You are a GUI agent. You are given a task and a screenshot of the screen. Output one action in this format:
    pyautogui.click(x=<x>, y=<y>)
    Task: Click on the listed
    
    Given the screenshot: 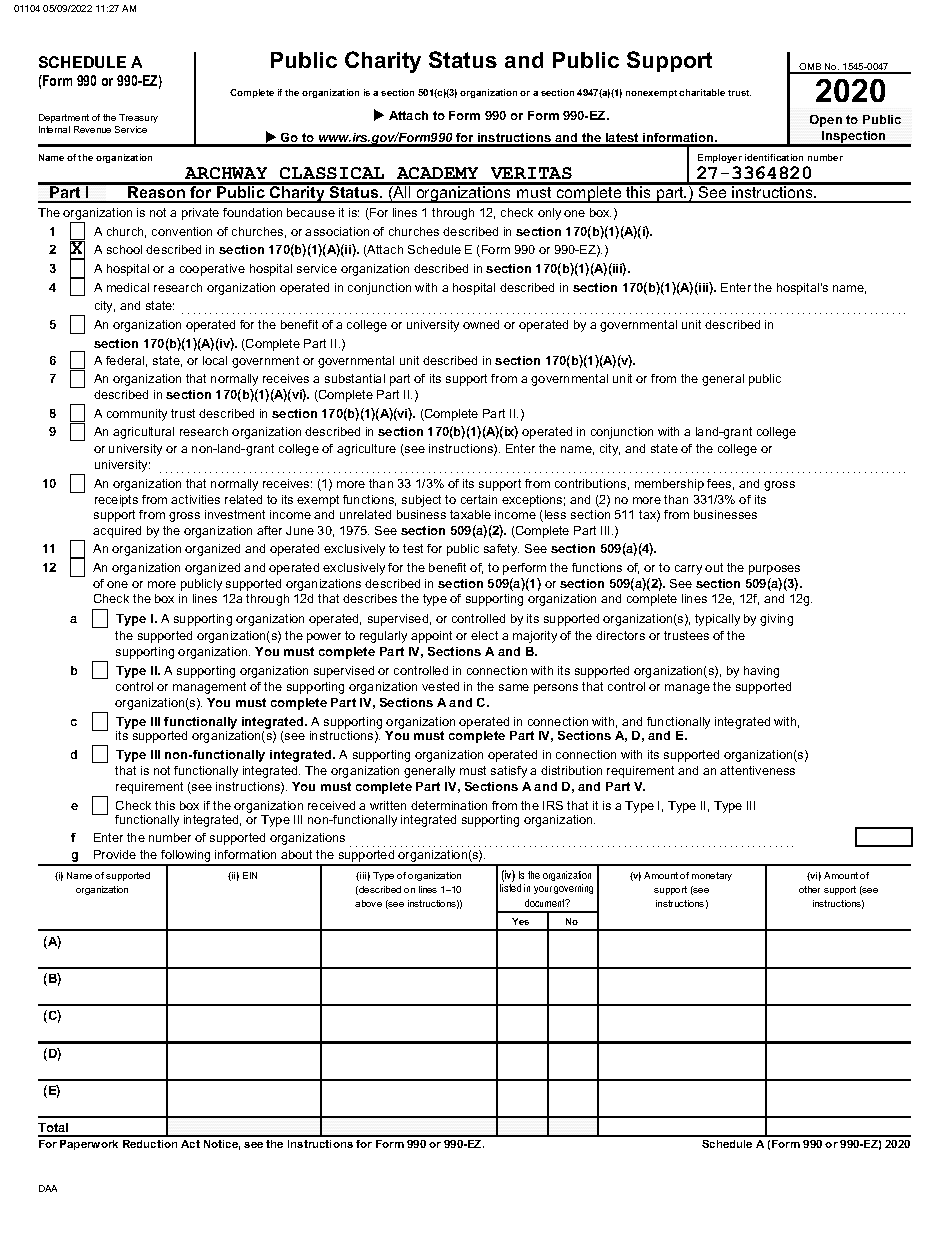 What is the action you would take?
    pyautogui.click(x=510, y=888)
